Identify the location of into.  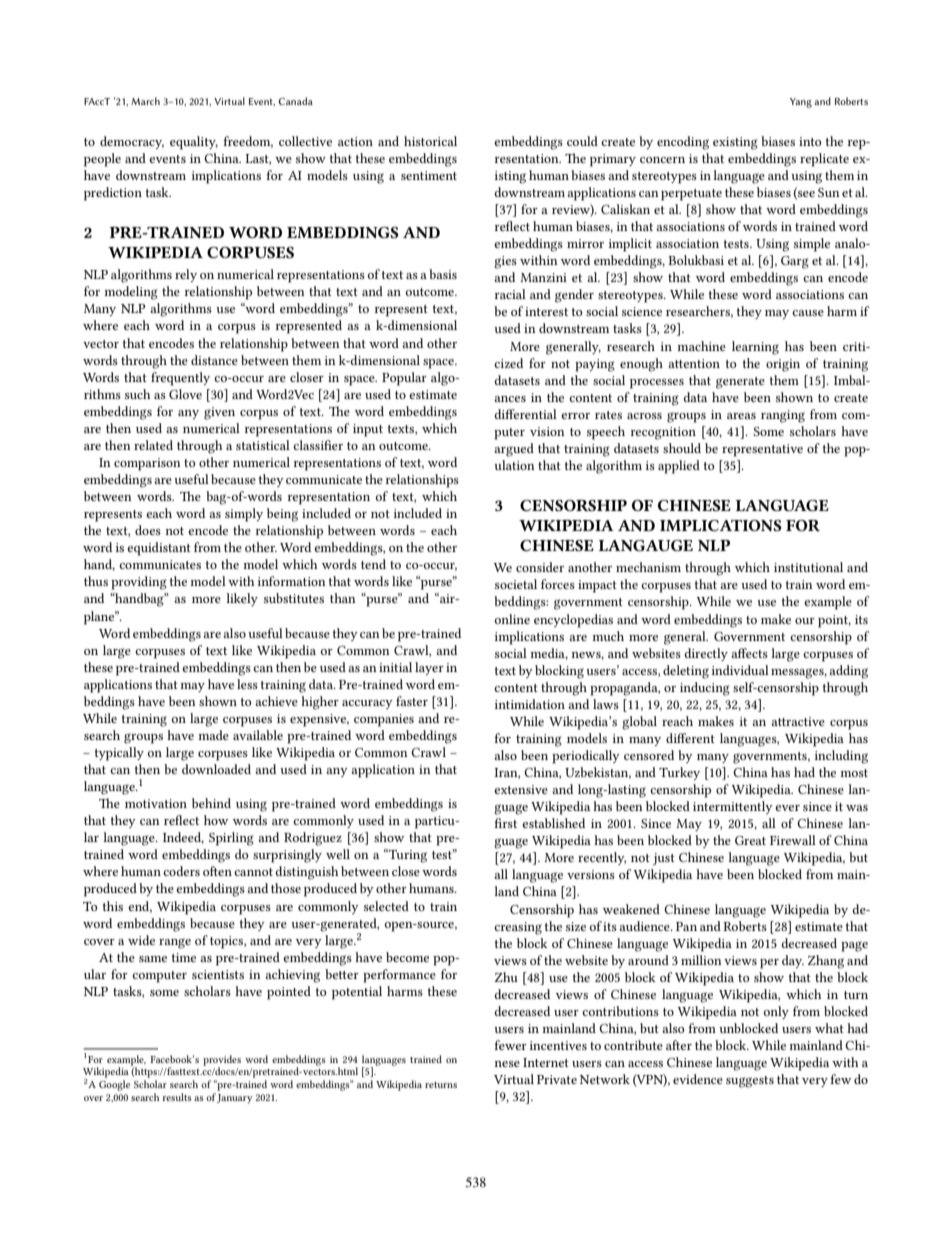
(810, 141).
